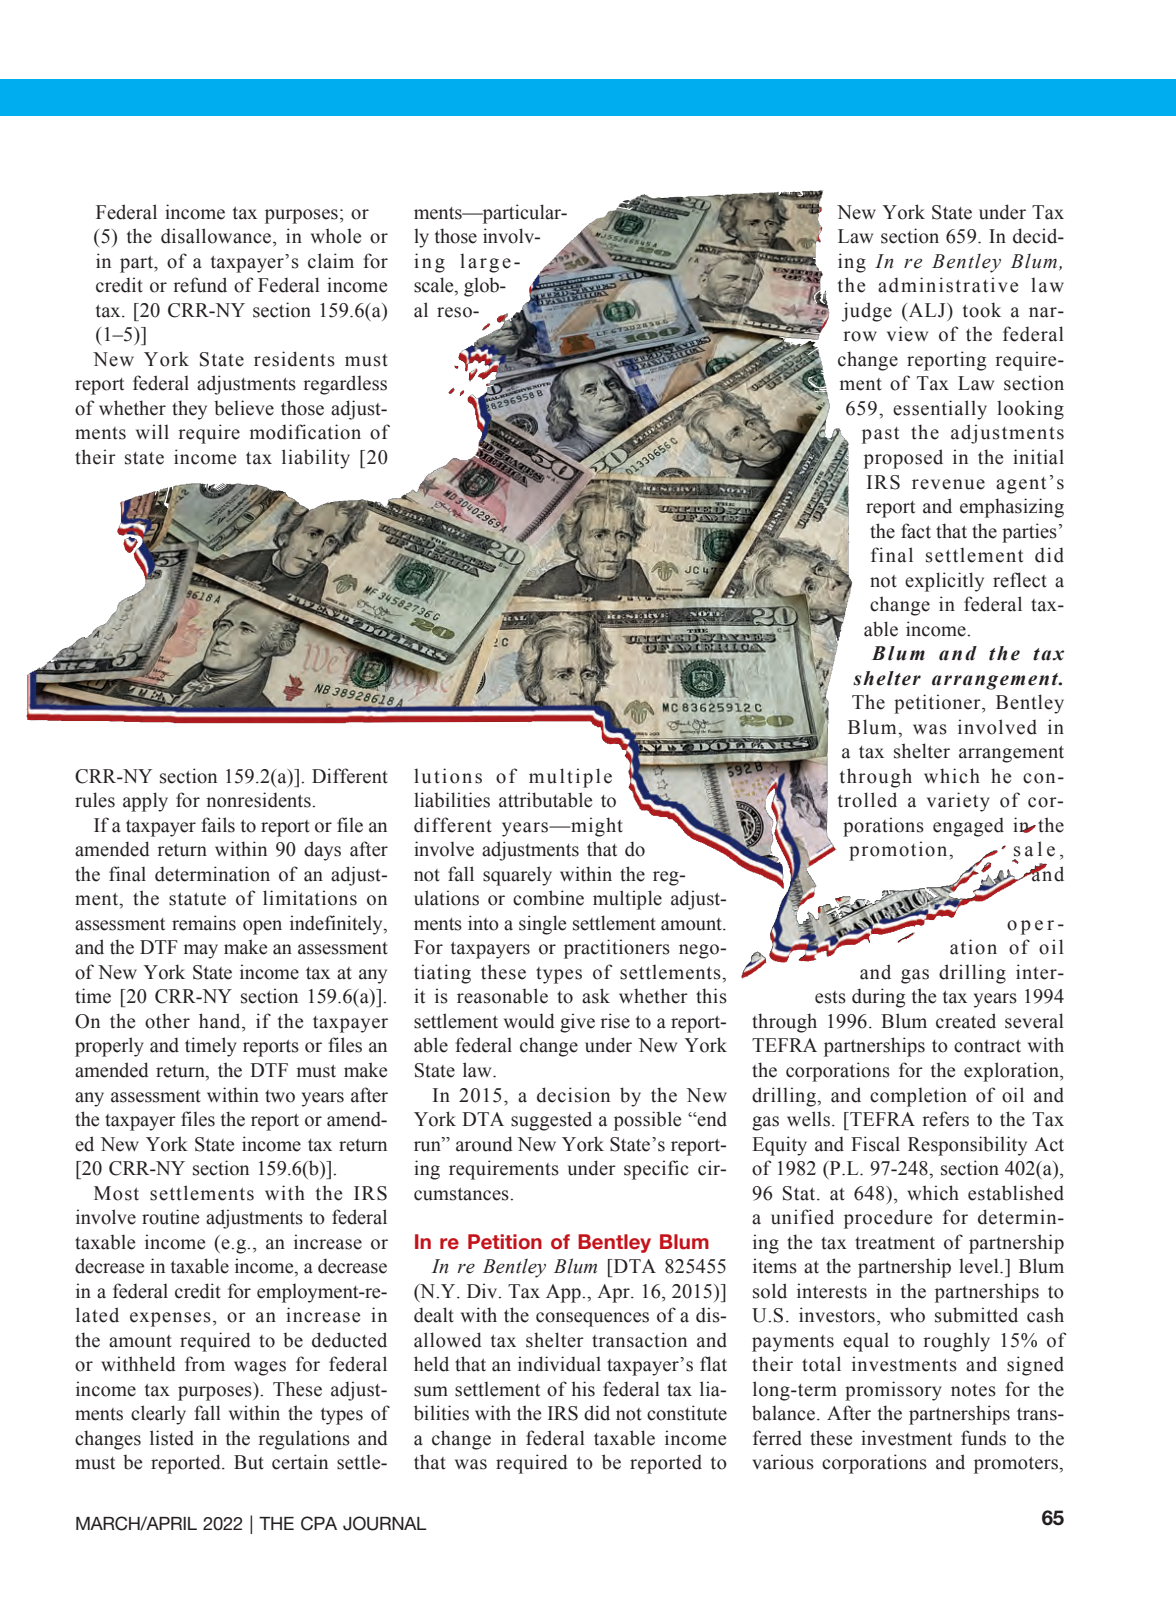 The image size is (1176, 1601). What do you see at coordinates (899, 851) in the document?
I see `promotion` at bounding box center [899, 851].
